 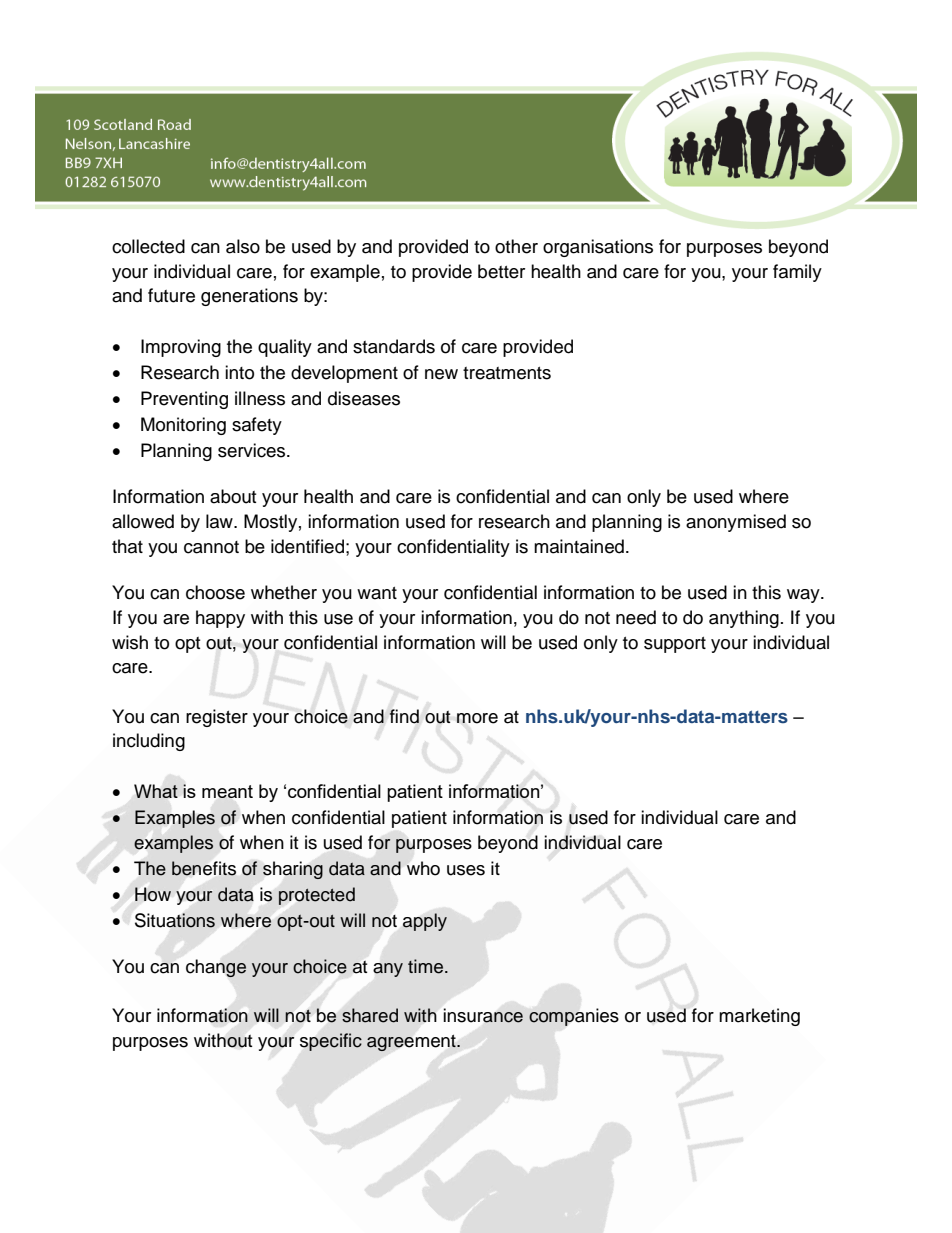 I want to click on law, so click(x=220, y=521).
